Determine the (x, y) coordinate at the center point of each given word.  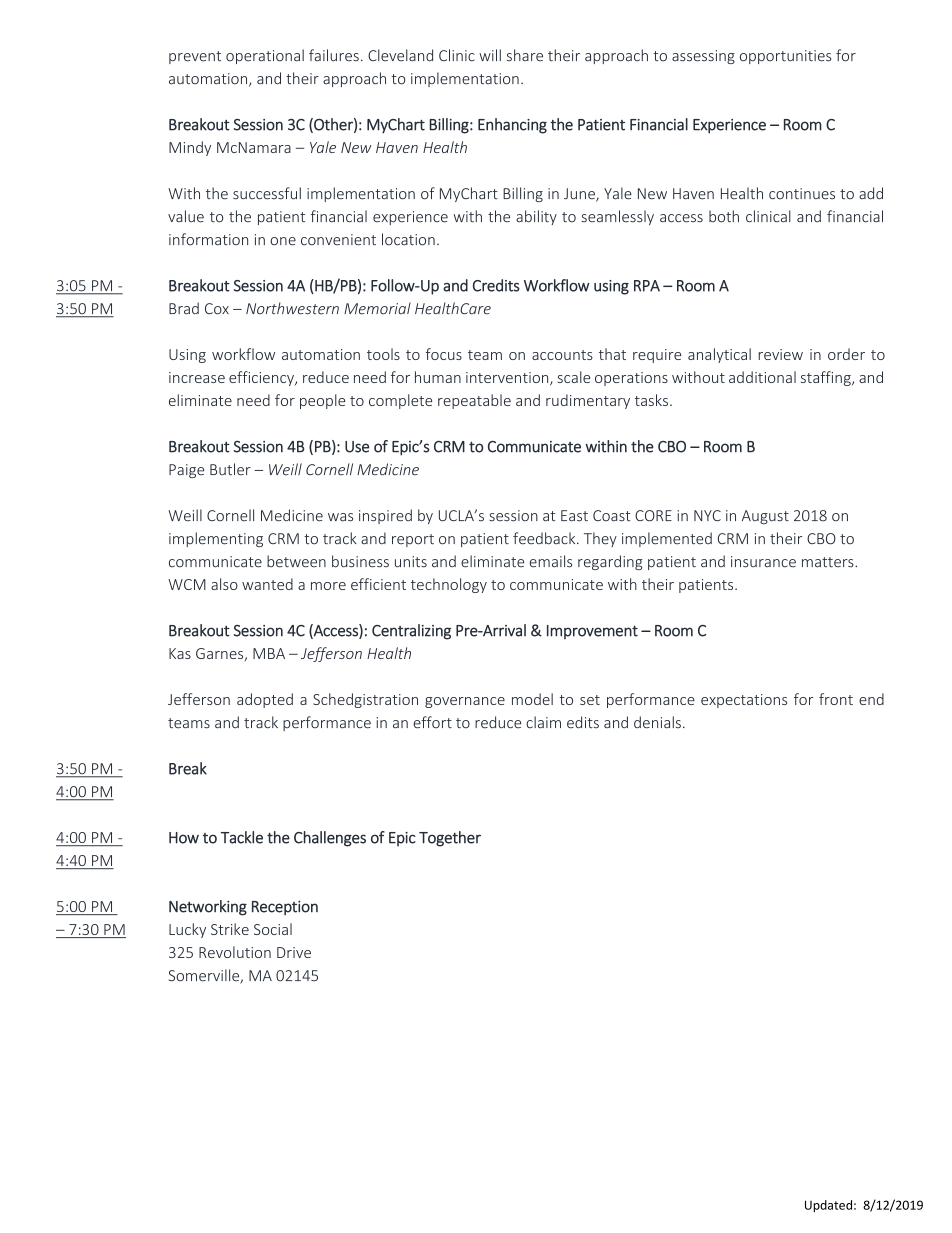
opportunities (785, 57)
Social (273, 929)
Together (450, 839)
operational (265, 56)
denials (657, 722)
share (525, 55)
